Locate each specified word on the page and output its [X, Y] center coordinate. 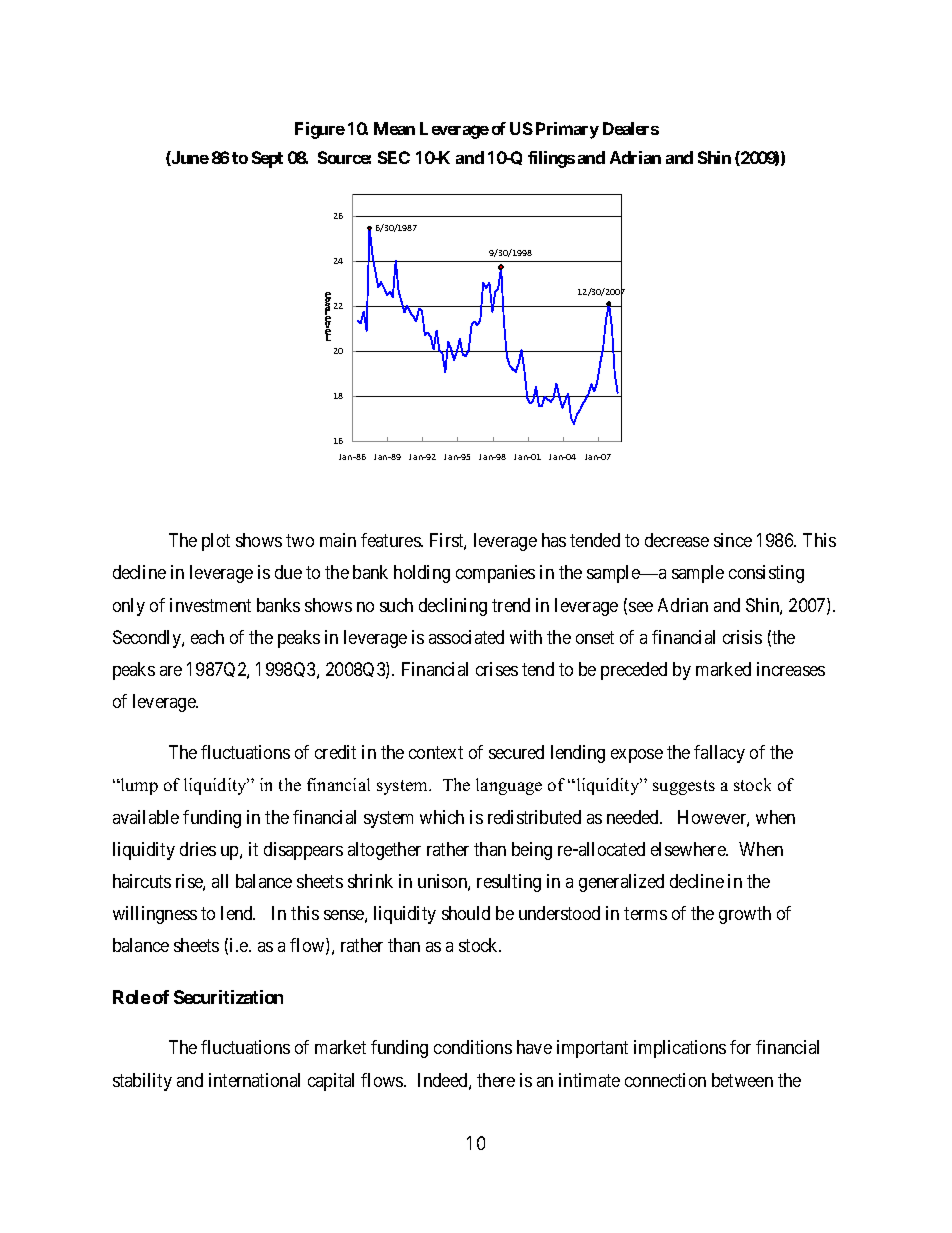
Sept [267, 159]
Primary [567, 130]
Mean [394, 128]
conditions [473, 1047]
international [254, 1080]
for [740, 1047]
